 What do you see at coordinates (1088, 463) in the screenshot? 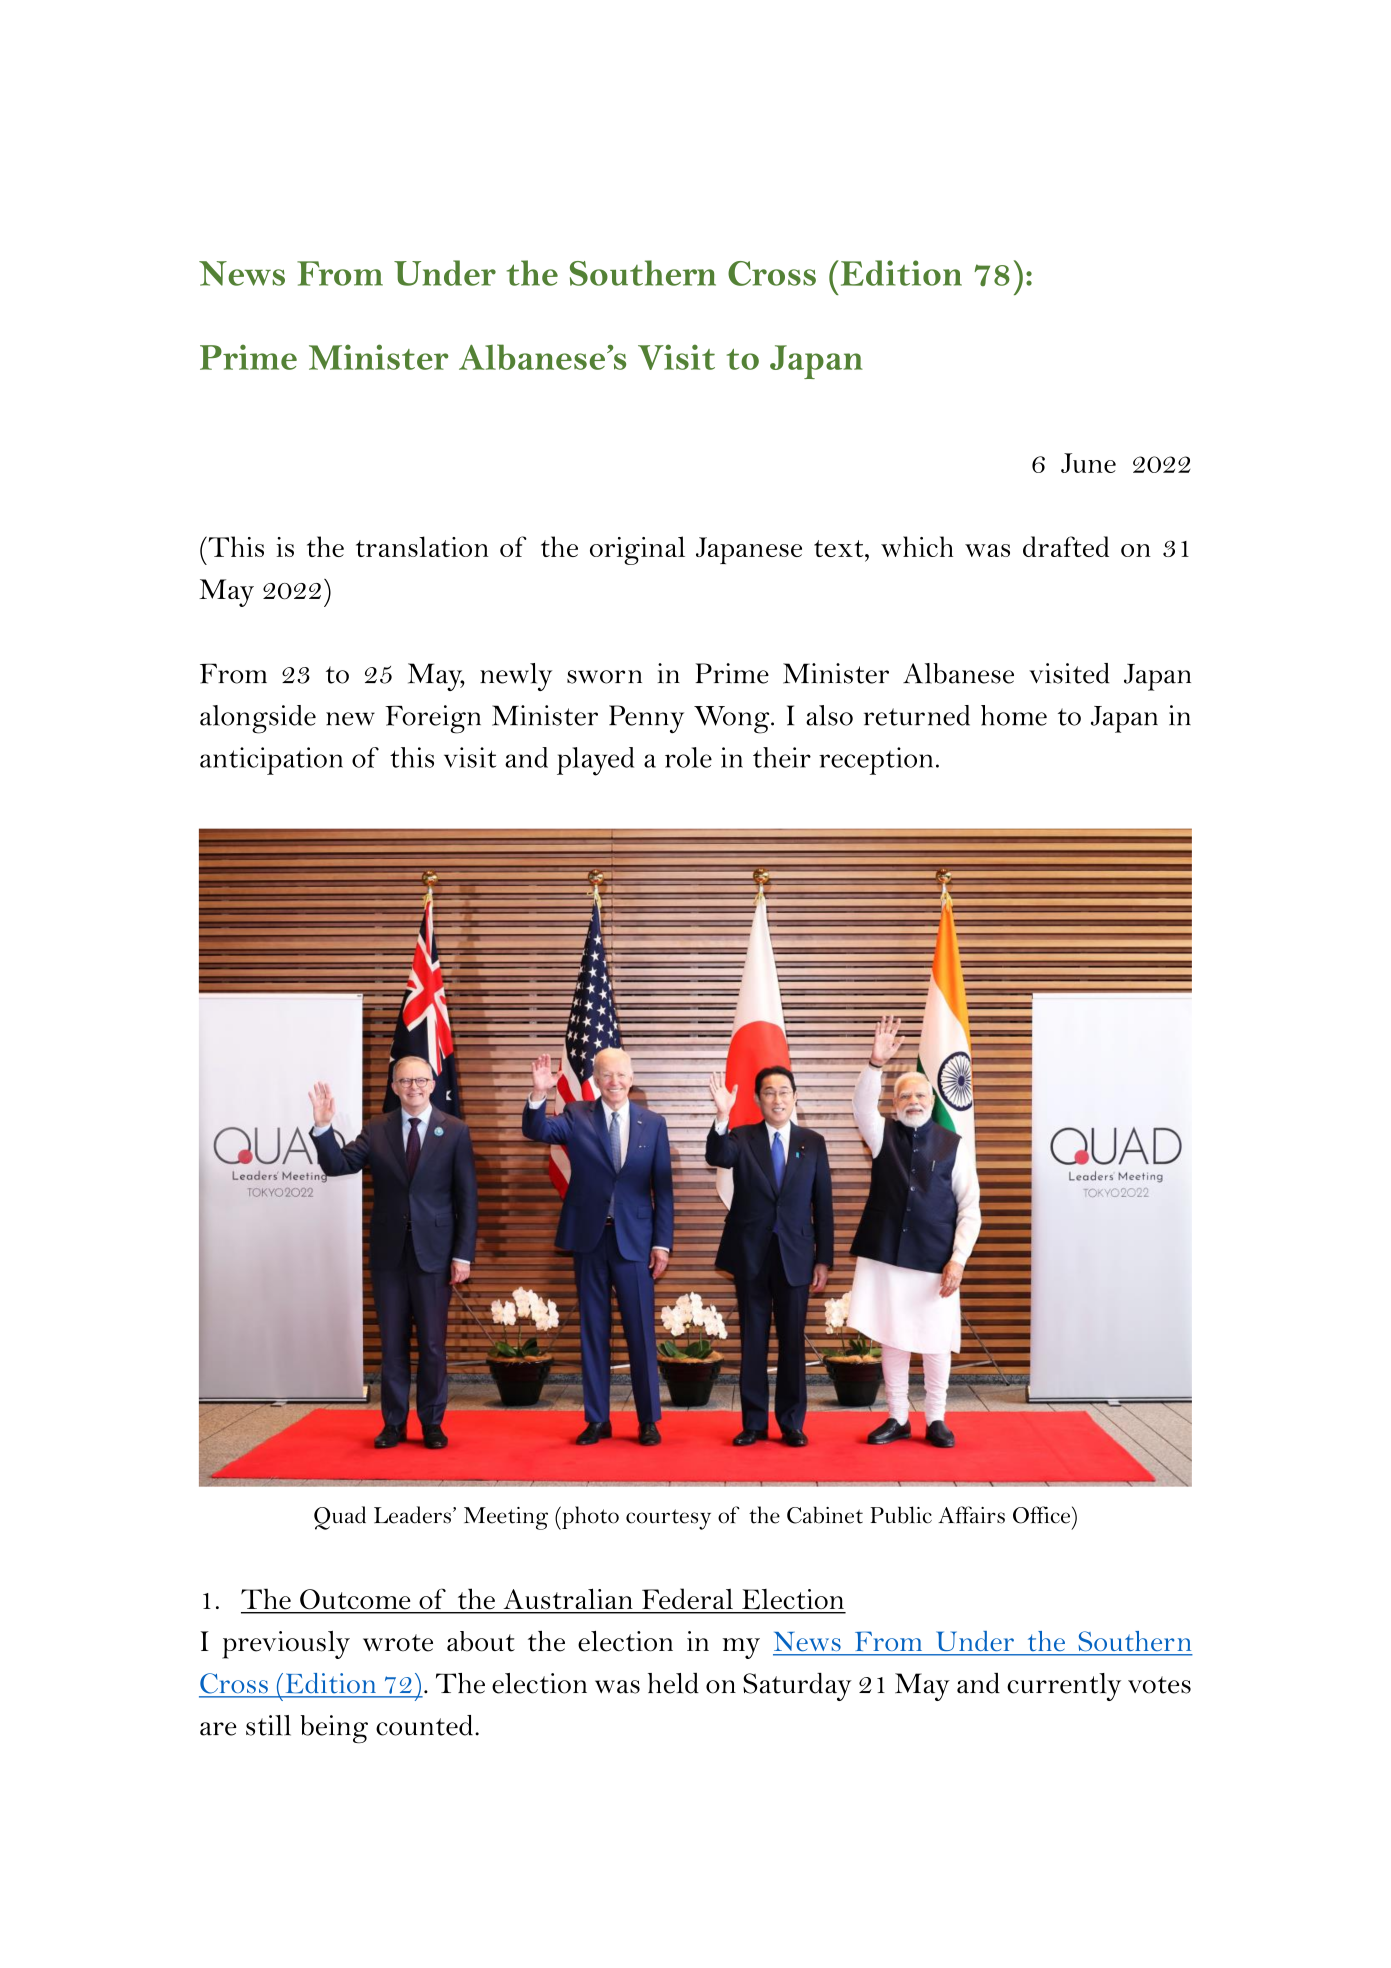
I see `June` at bounding box center [1088, 463].
